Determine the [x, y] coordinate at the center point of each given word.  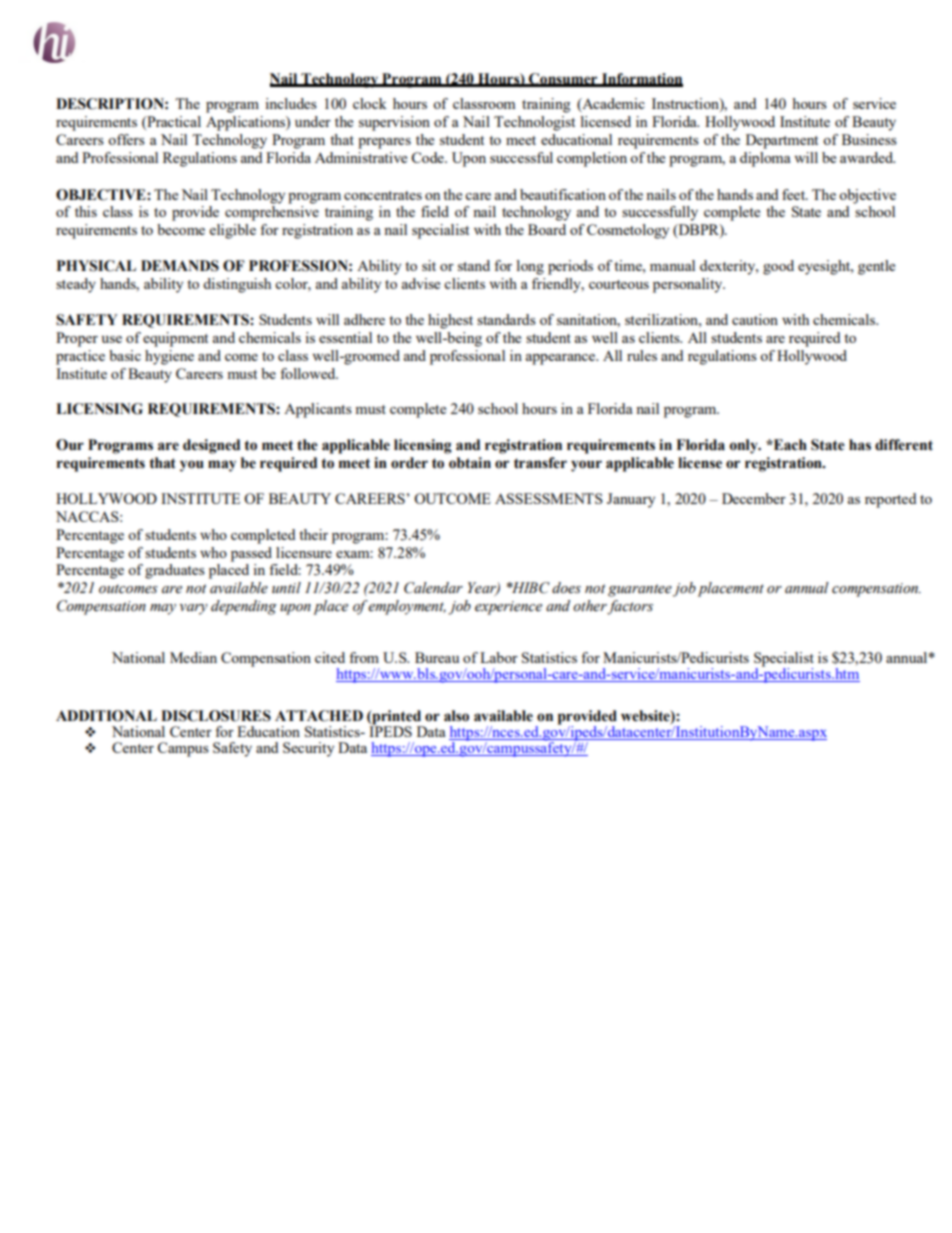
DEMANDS [180, 266]
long [530, 267]
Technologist [534, 123]
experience [508, 608]
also [456, 716]
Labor [499, 657]
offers [126, 139]
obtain [470, 463]
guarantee [640, 590]
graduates [175, 571]
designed [211, 446]
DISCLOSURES [216, 716]
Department [782, 141]
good [778, 267]
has [860, 445]
